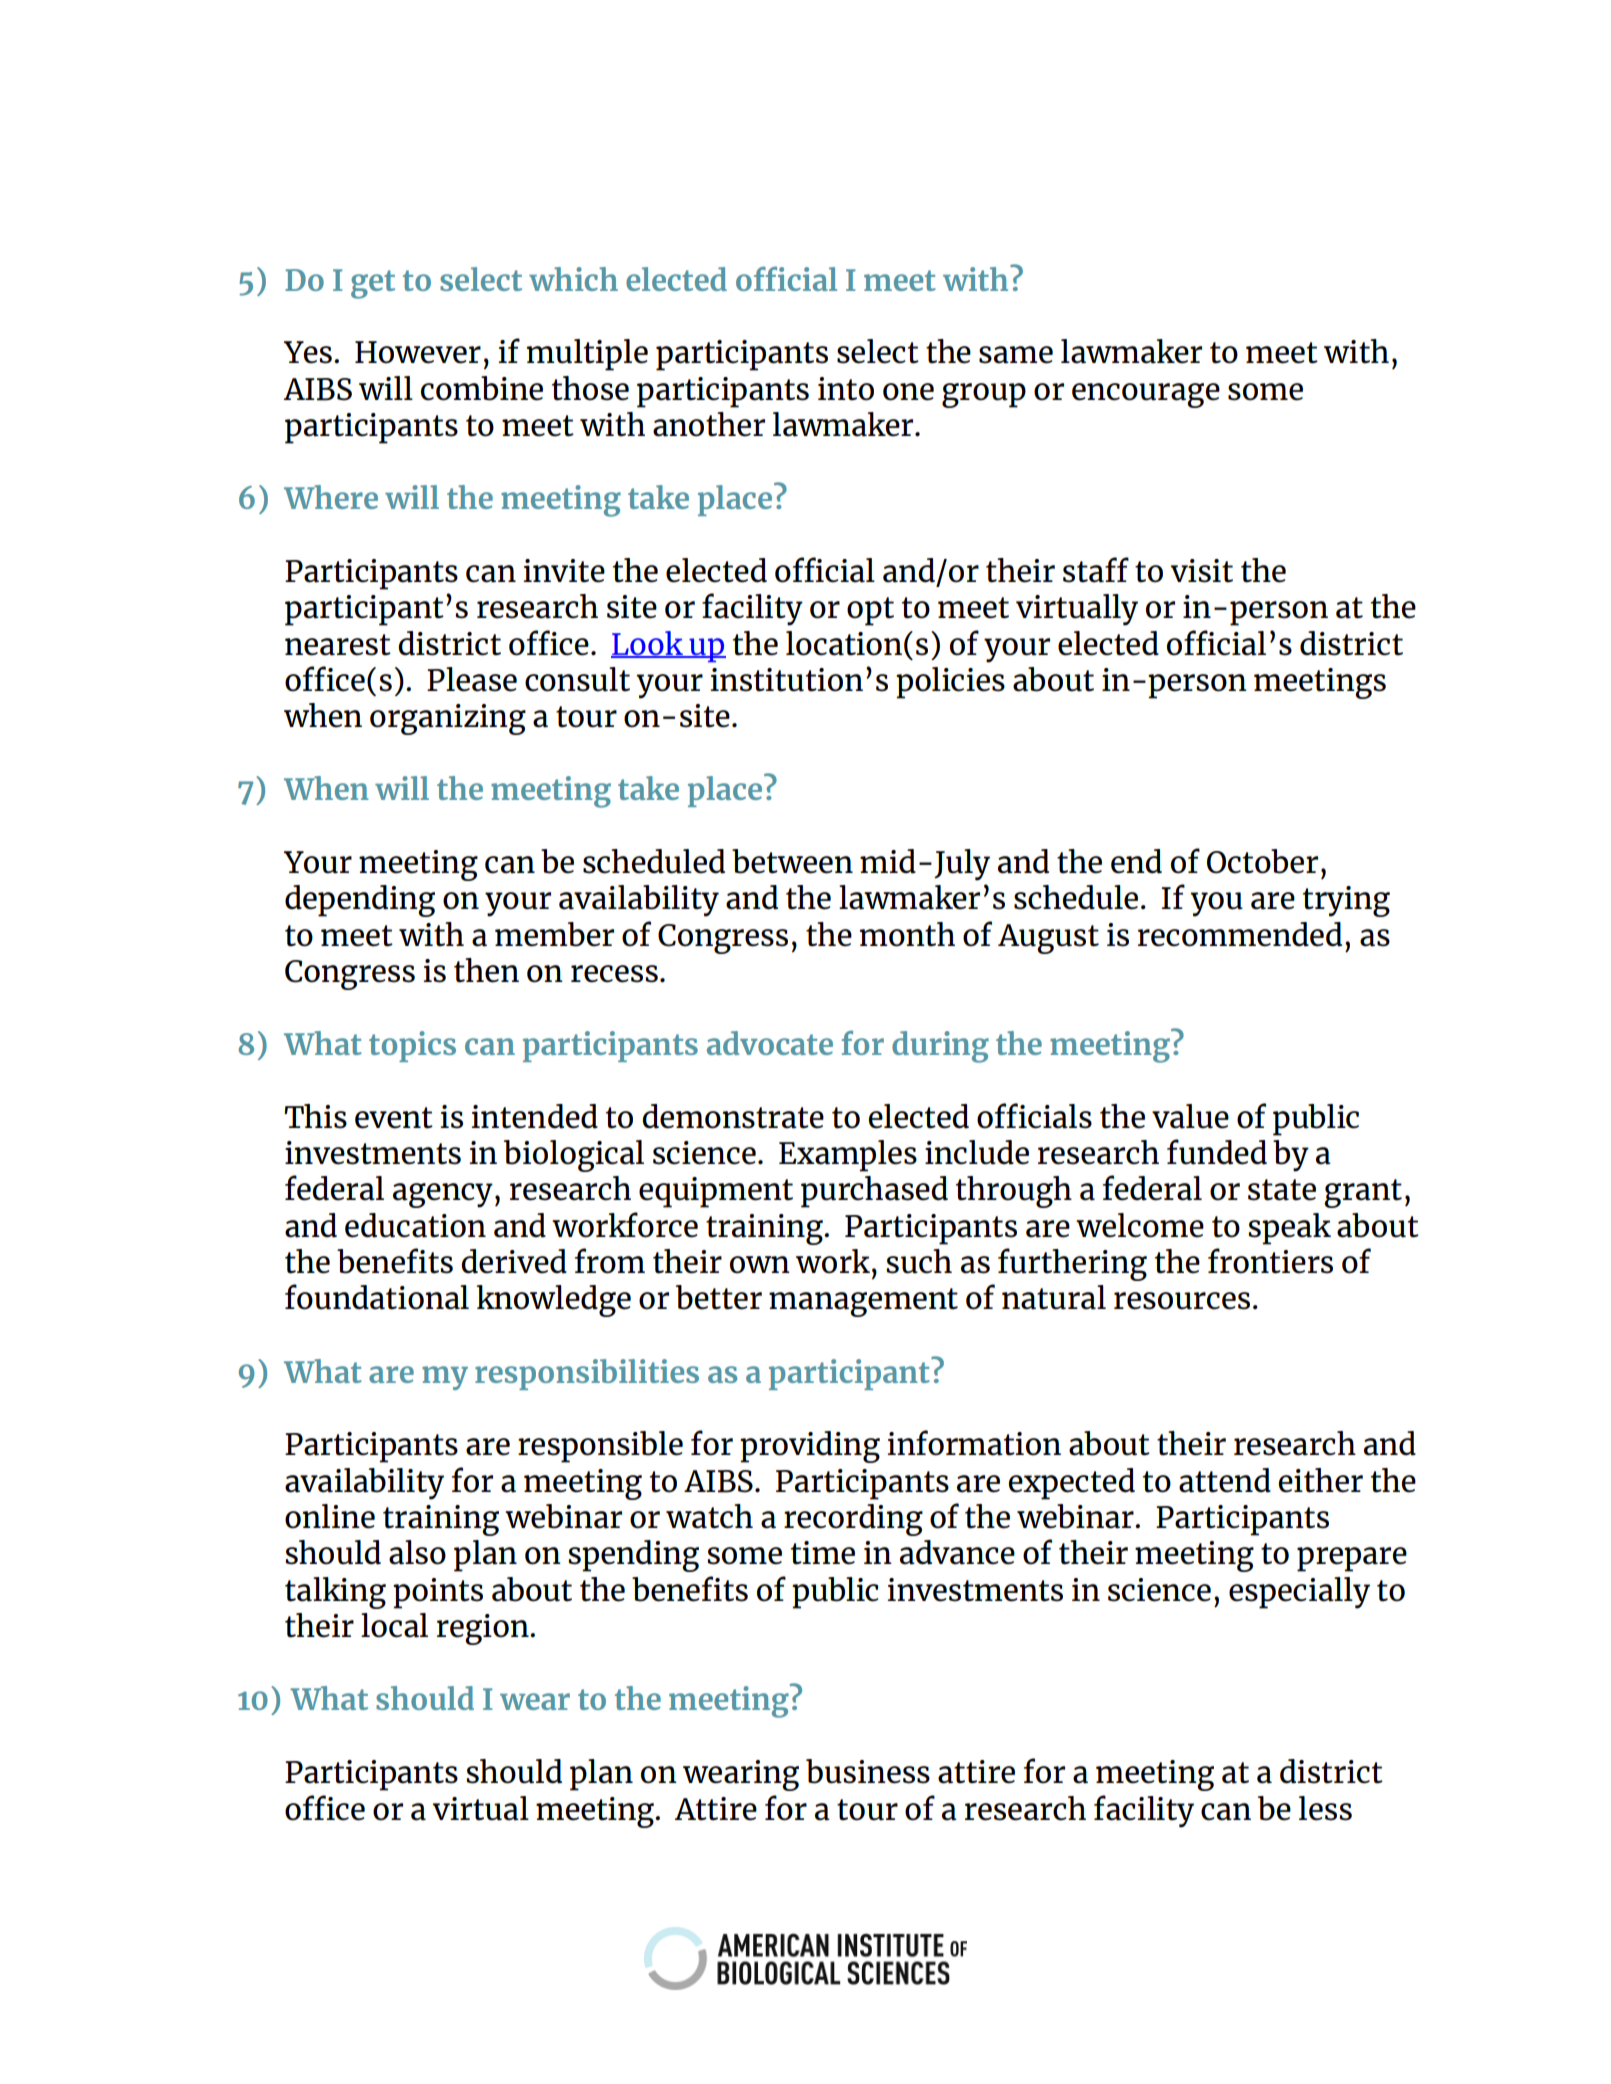 The width and height of the document is (1611, 2084). I want to click on topics, so click(412, 1046).
